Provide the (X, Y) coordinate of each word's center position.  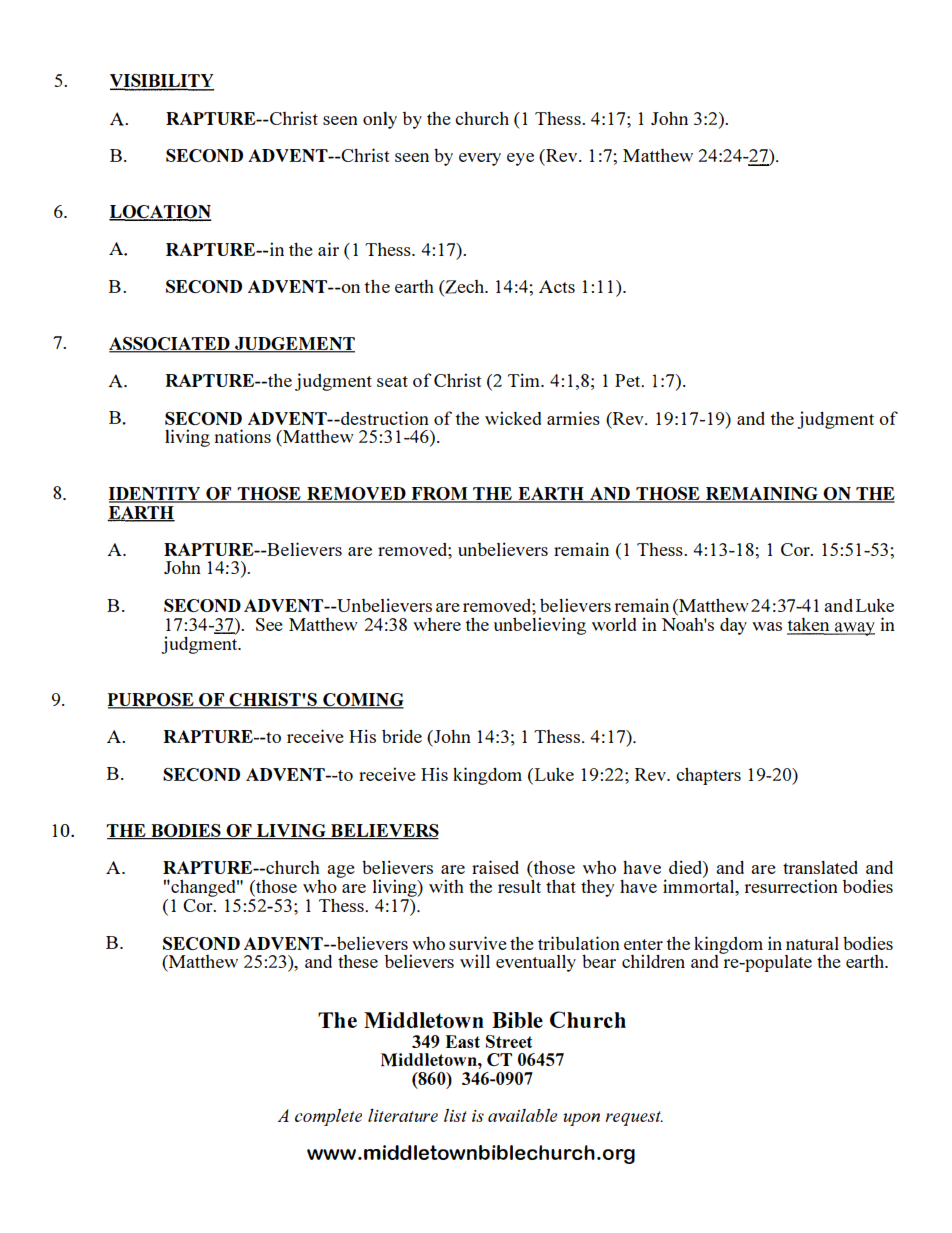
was (767, 626)
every (480, 159)
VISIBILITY (162, 82)
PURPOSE (152, 701)
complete (328, 1117)
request (634, 1118)
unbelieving (540, 626)
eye (520, 159)
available (522, 1115)
